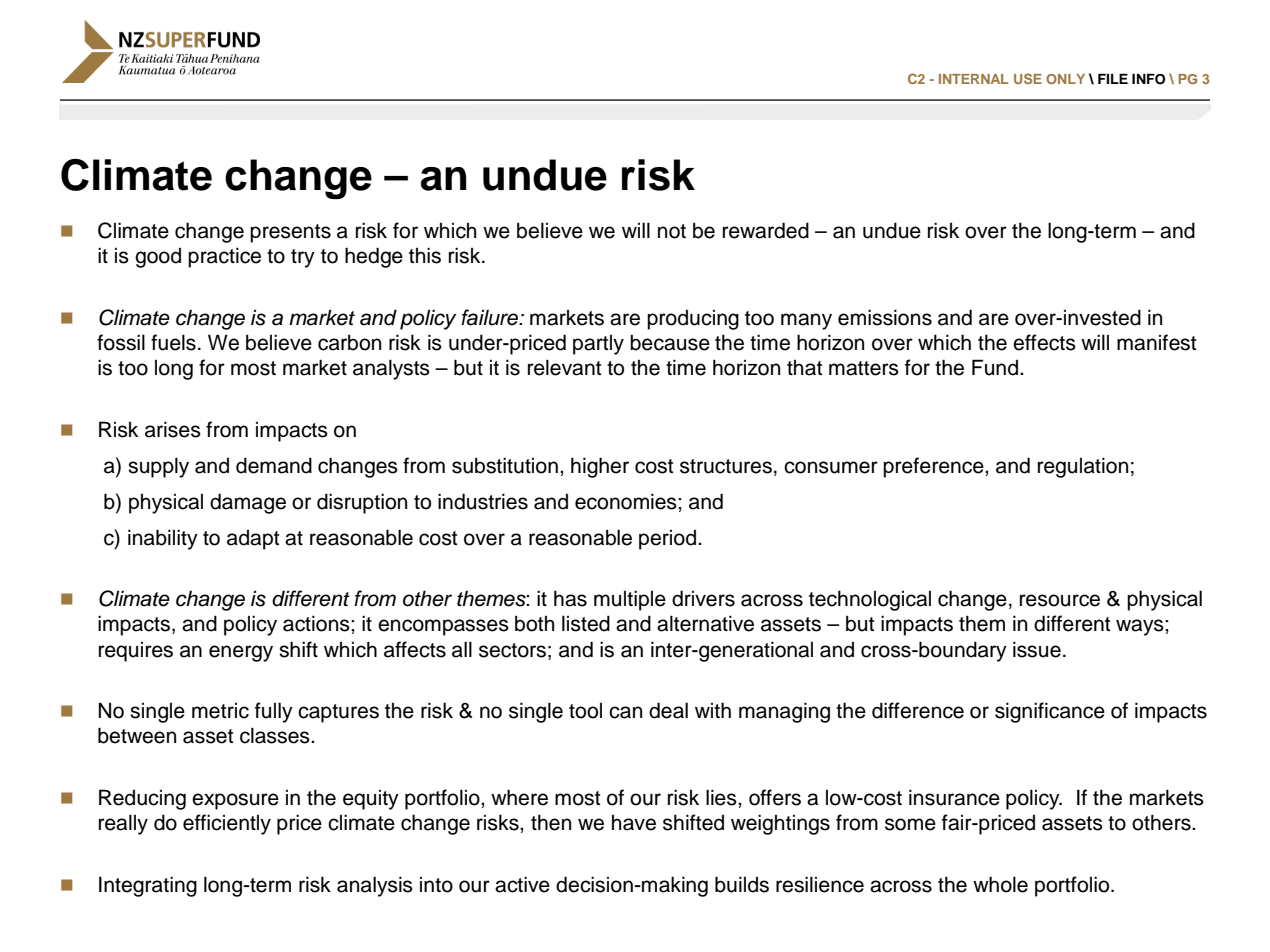 This document has height=952, width=1270. I want to click on regulation, so click(1083, 467).
